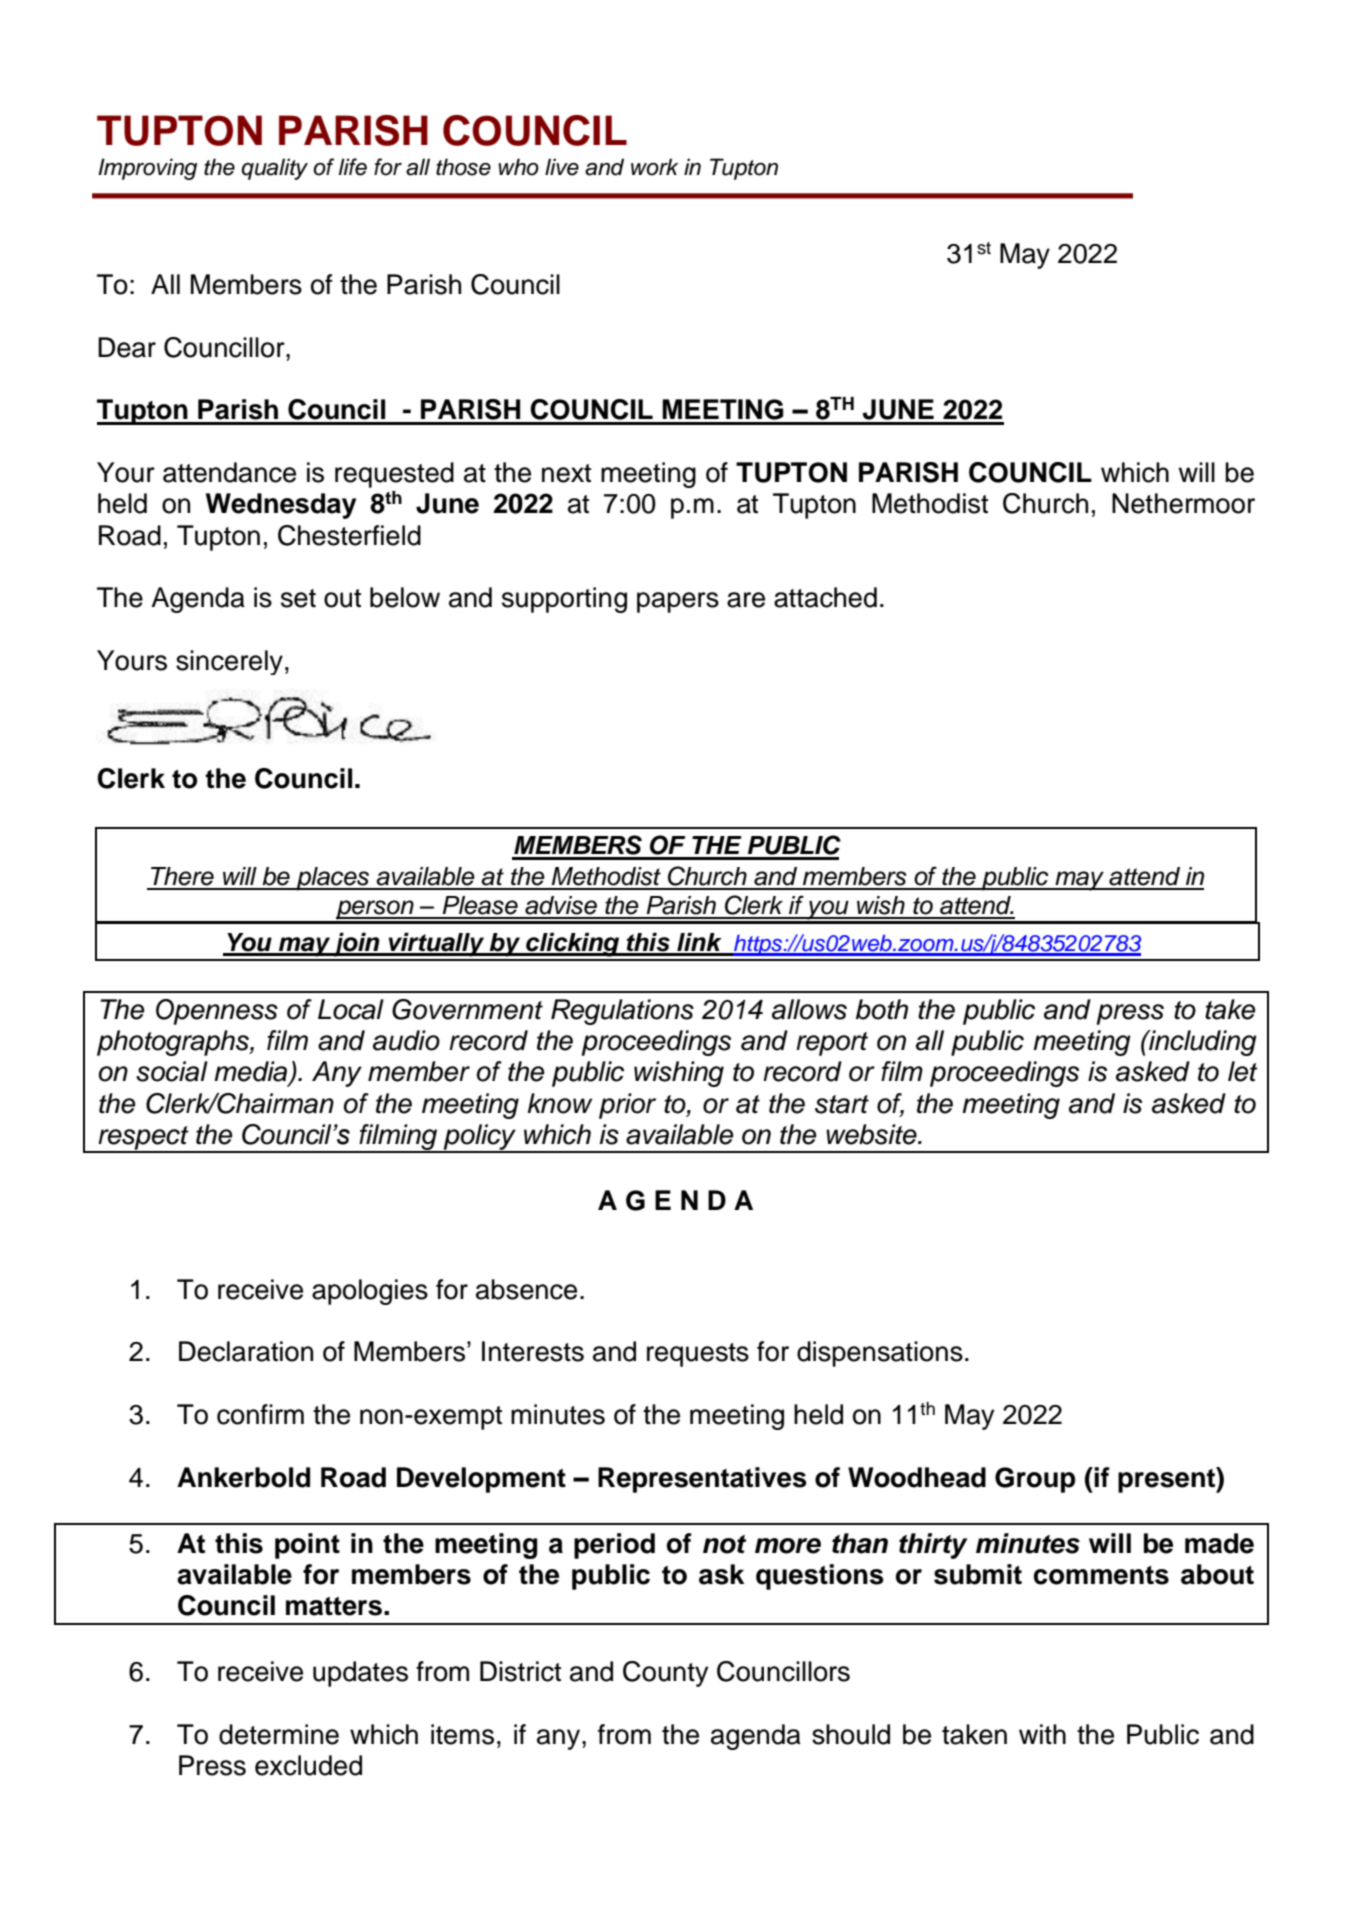 The height and width of the screenshot is (1911, 1351). What do you see at coordinates (260, 1414) in the screenshot?
I see `confirm` at bounding box center [260, 1414].
